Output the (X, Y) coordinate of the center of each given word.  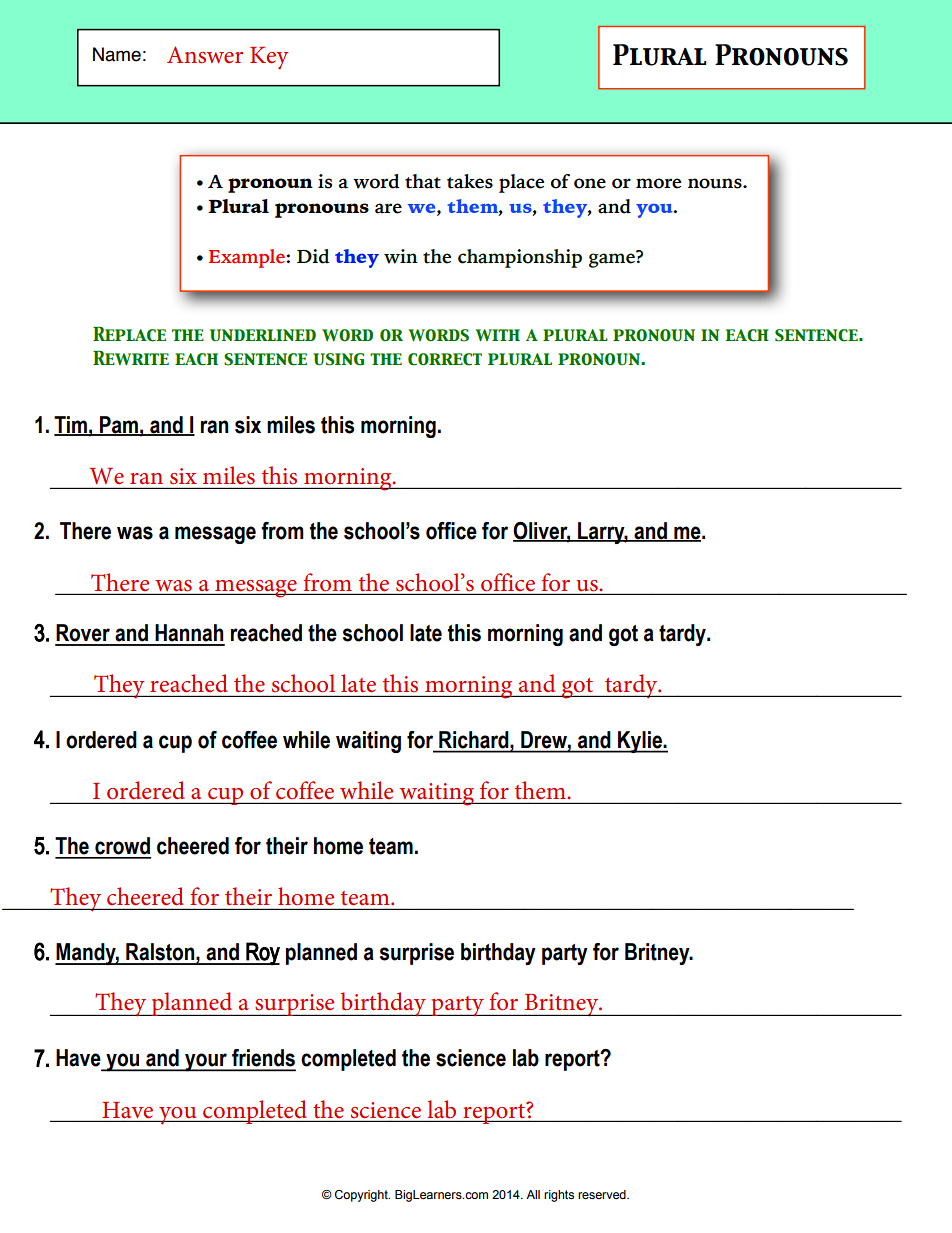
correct (445, 359)
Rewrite (131, 357)
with (498, 335)
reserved (603, 1194)
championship (520, 258)
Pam (119, 426)
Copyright (362, 1196)
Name (117, 54)
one (590, 183)
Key (269, 58)
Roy (262, 954)
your (206, 1062)
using (338, 359)
